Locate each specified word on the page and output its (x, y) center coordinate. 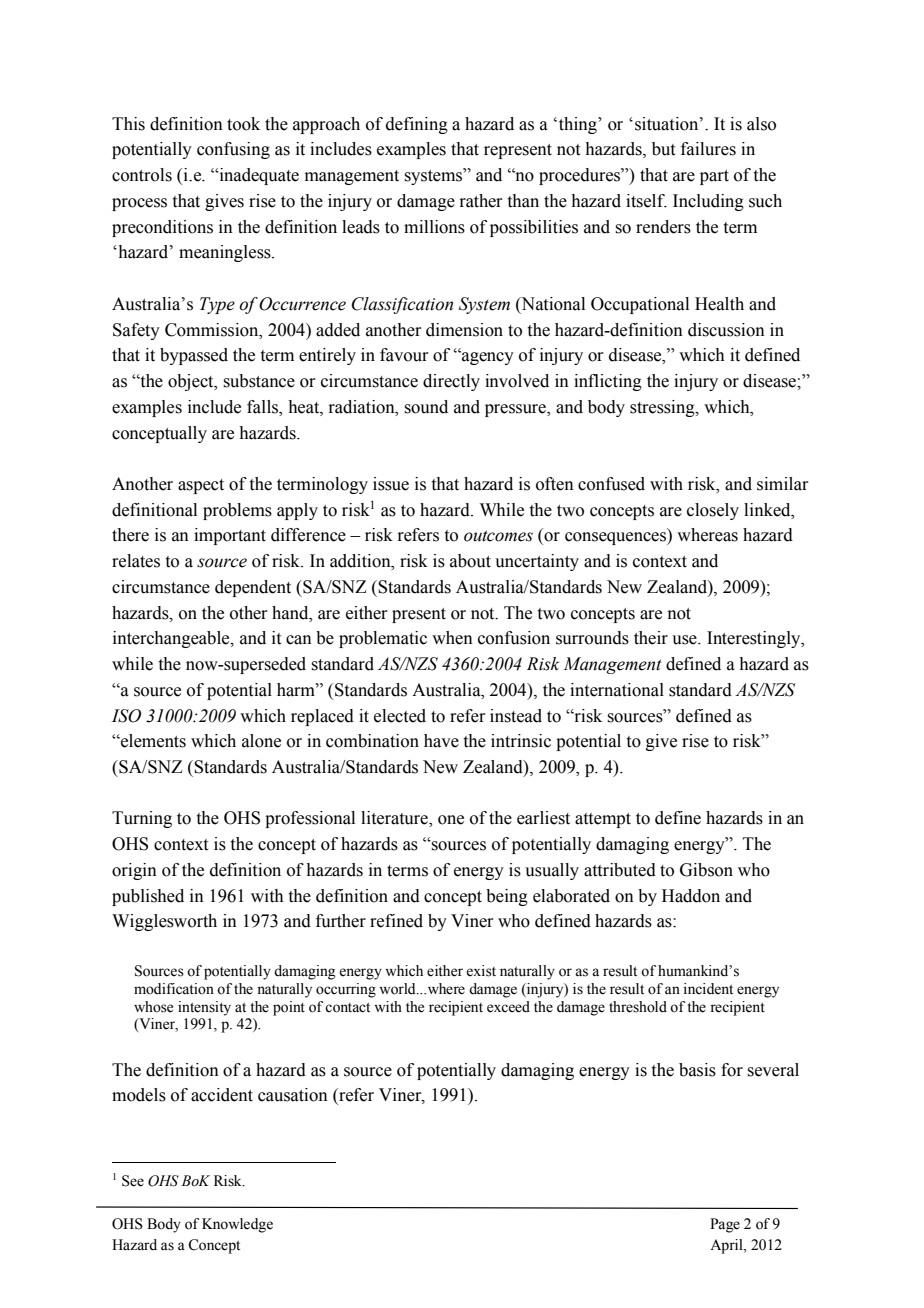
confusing (233, 150)
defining (417, 125)
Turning (142, 819)
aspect (201, 486)
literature (395, 819)
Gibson (706, 870)
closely (713, 511)
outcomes (498, 536)
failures (708, 149)
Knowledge (237, 1225)
